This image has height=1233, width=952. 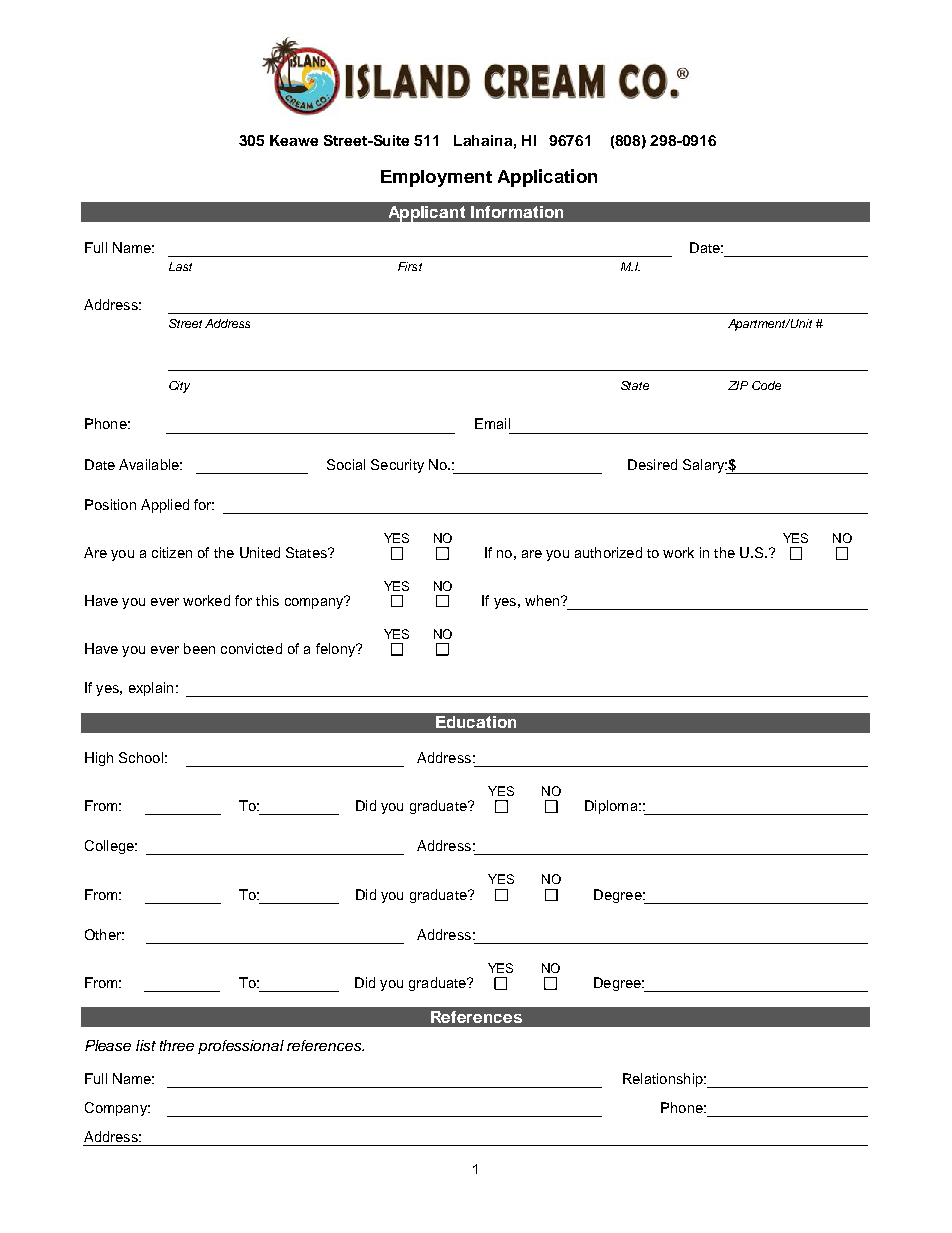 I want to click on Desired, so click(x=652, y=464).
